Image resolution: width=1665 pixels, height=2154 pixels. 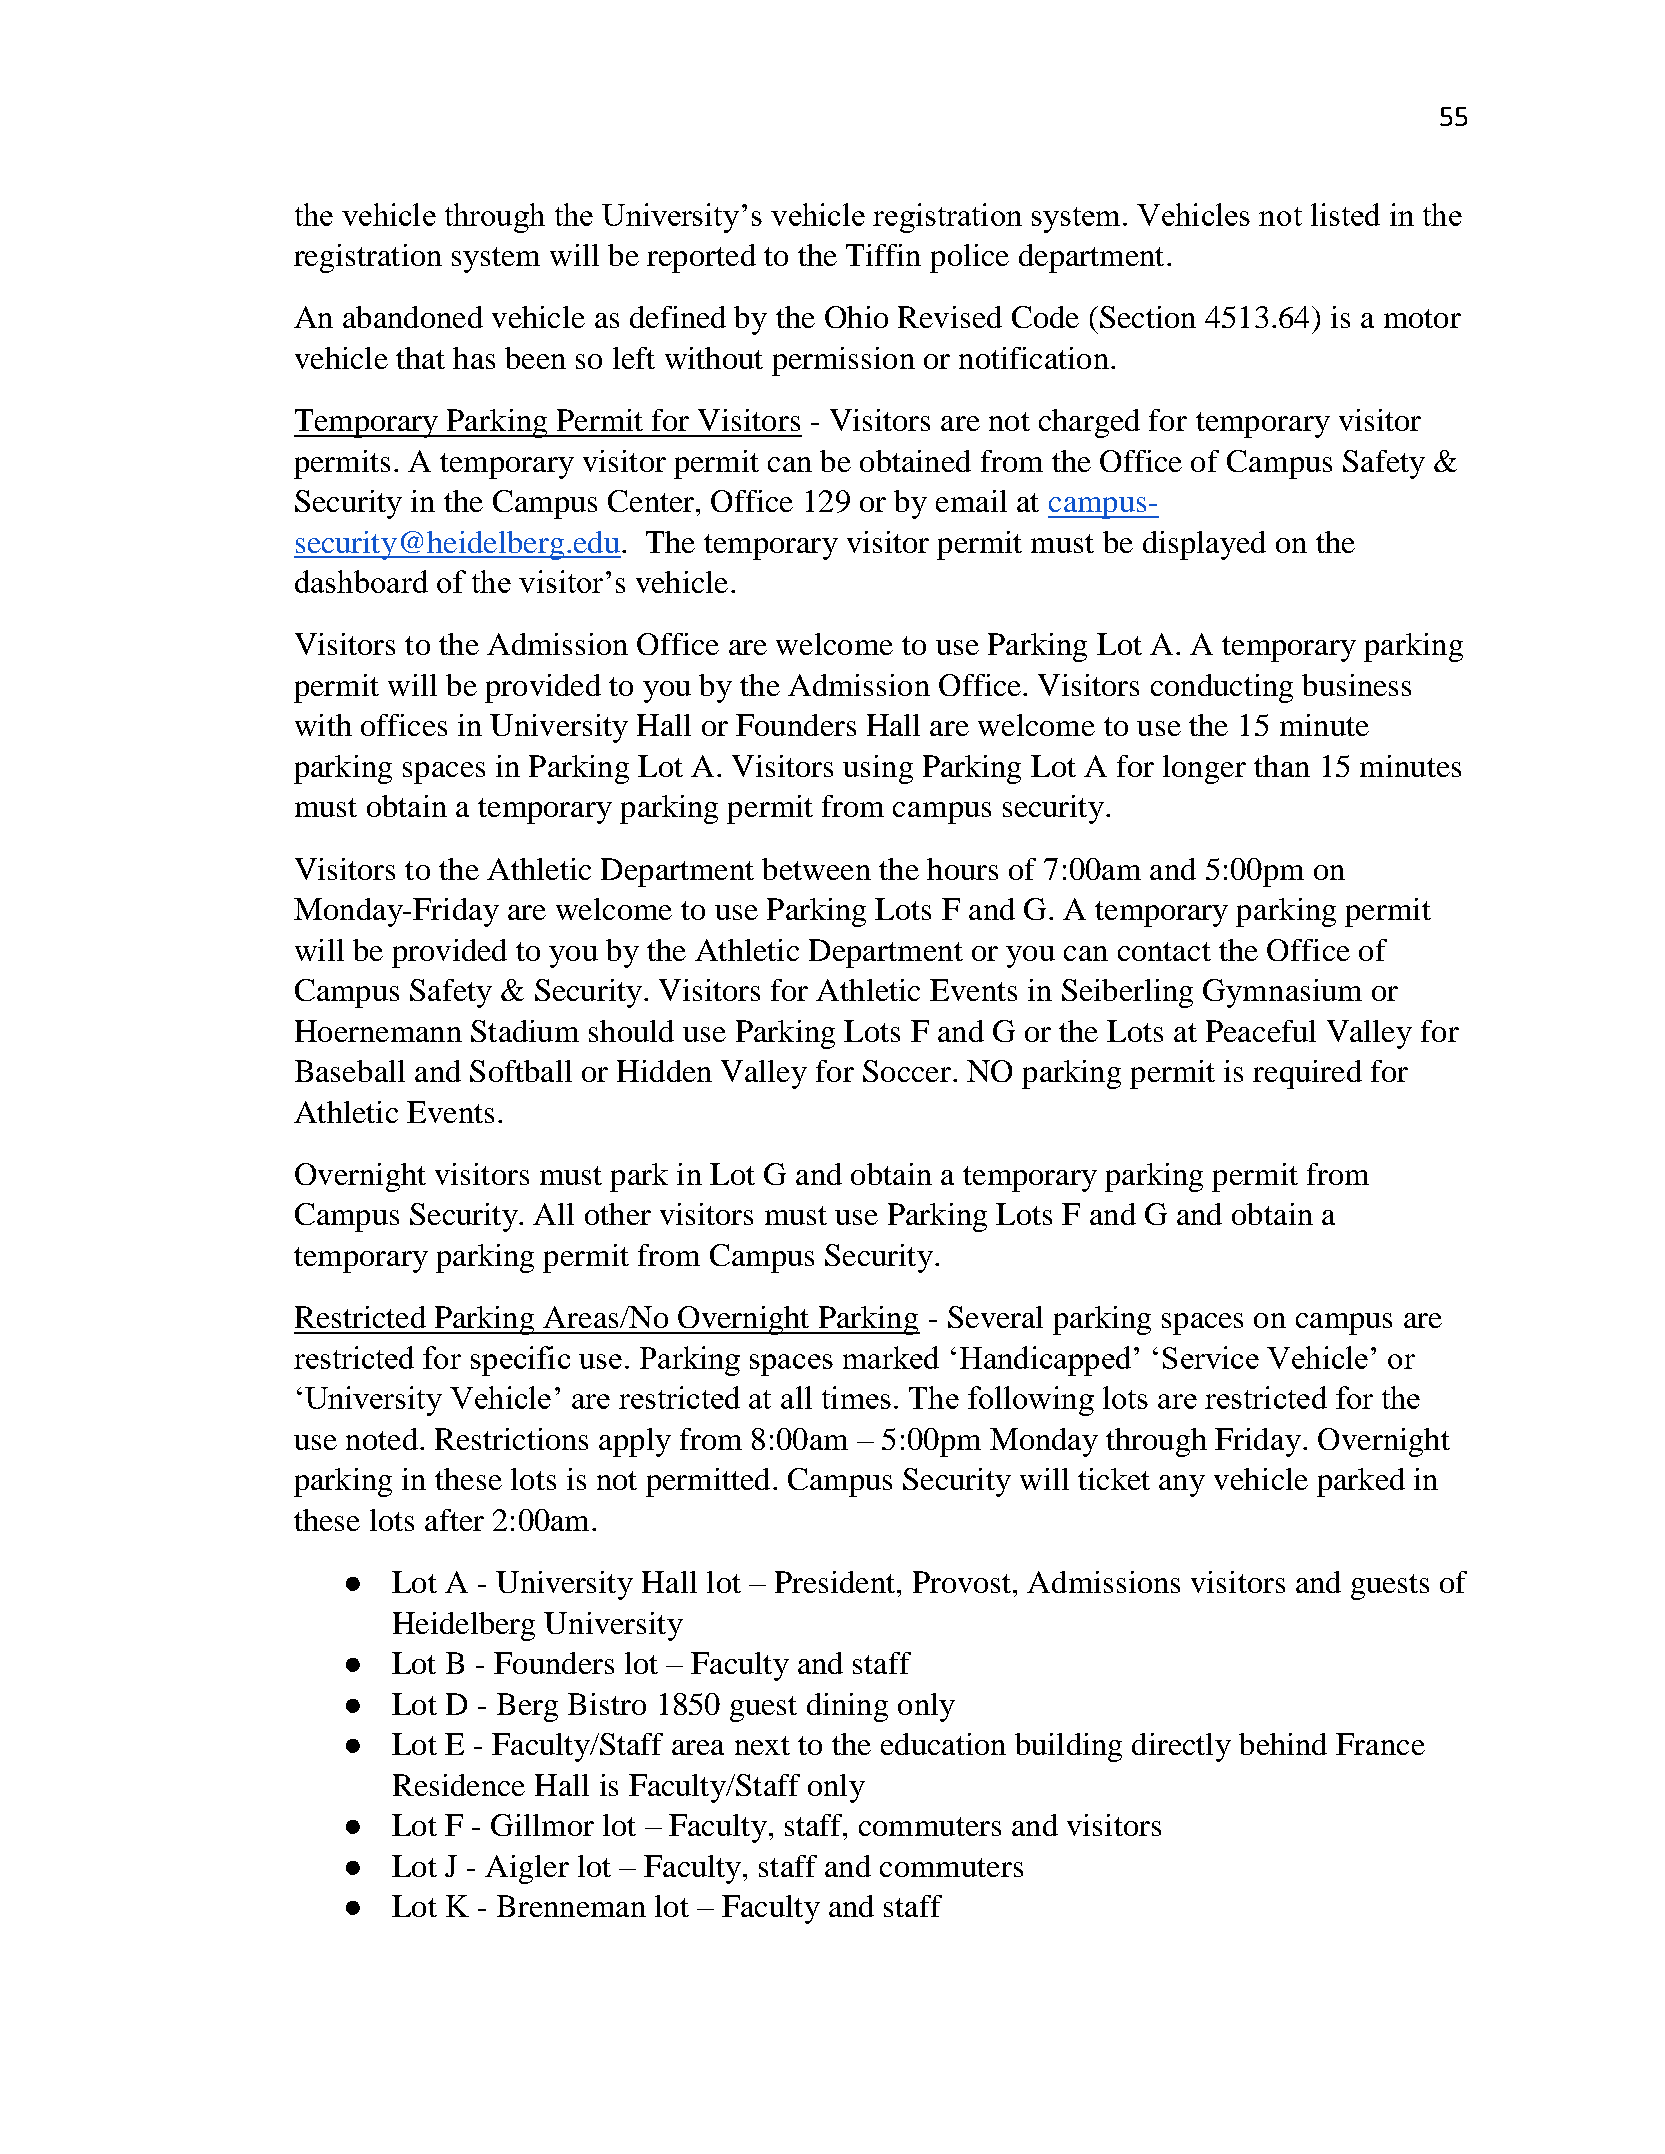 What do you see at coordinates (847, 1707) in the screenshot?
I see `dining` at bounding box center [847, 1707].
